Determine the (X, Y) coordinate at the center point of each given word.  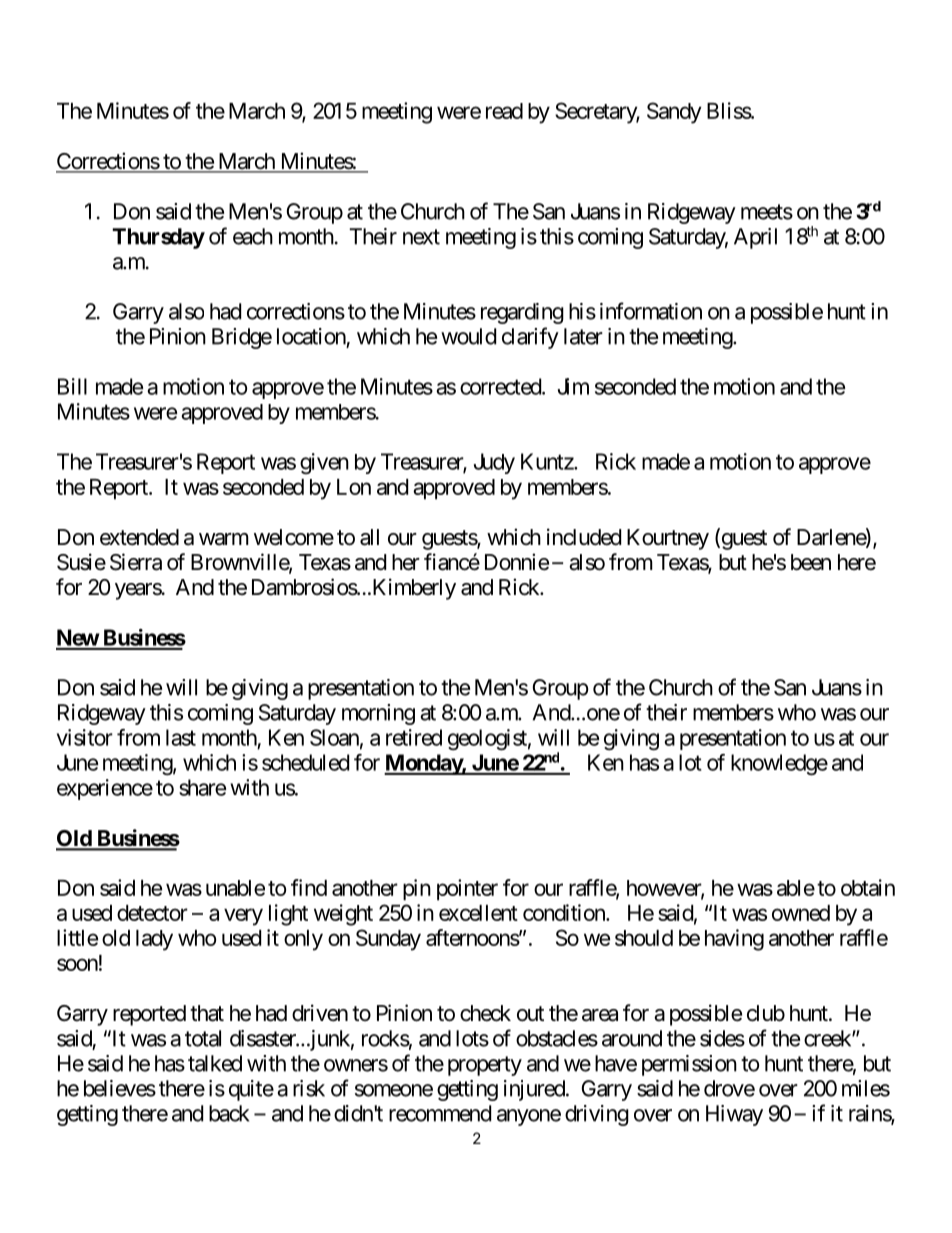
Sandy (674, 113)
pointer (467, 890)
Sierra (136, 562)
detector (152, 913)
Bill (72, 386)
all (369, 537)
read (504, 111)
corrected (501, 386)
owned (801, 913)
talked (215, 1063)
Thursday (158, 238)
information (651, 311)
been (811, 562)
